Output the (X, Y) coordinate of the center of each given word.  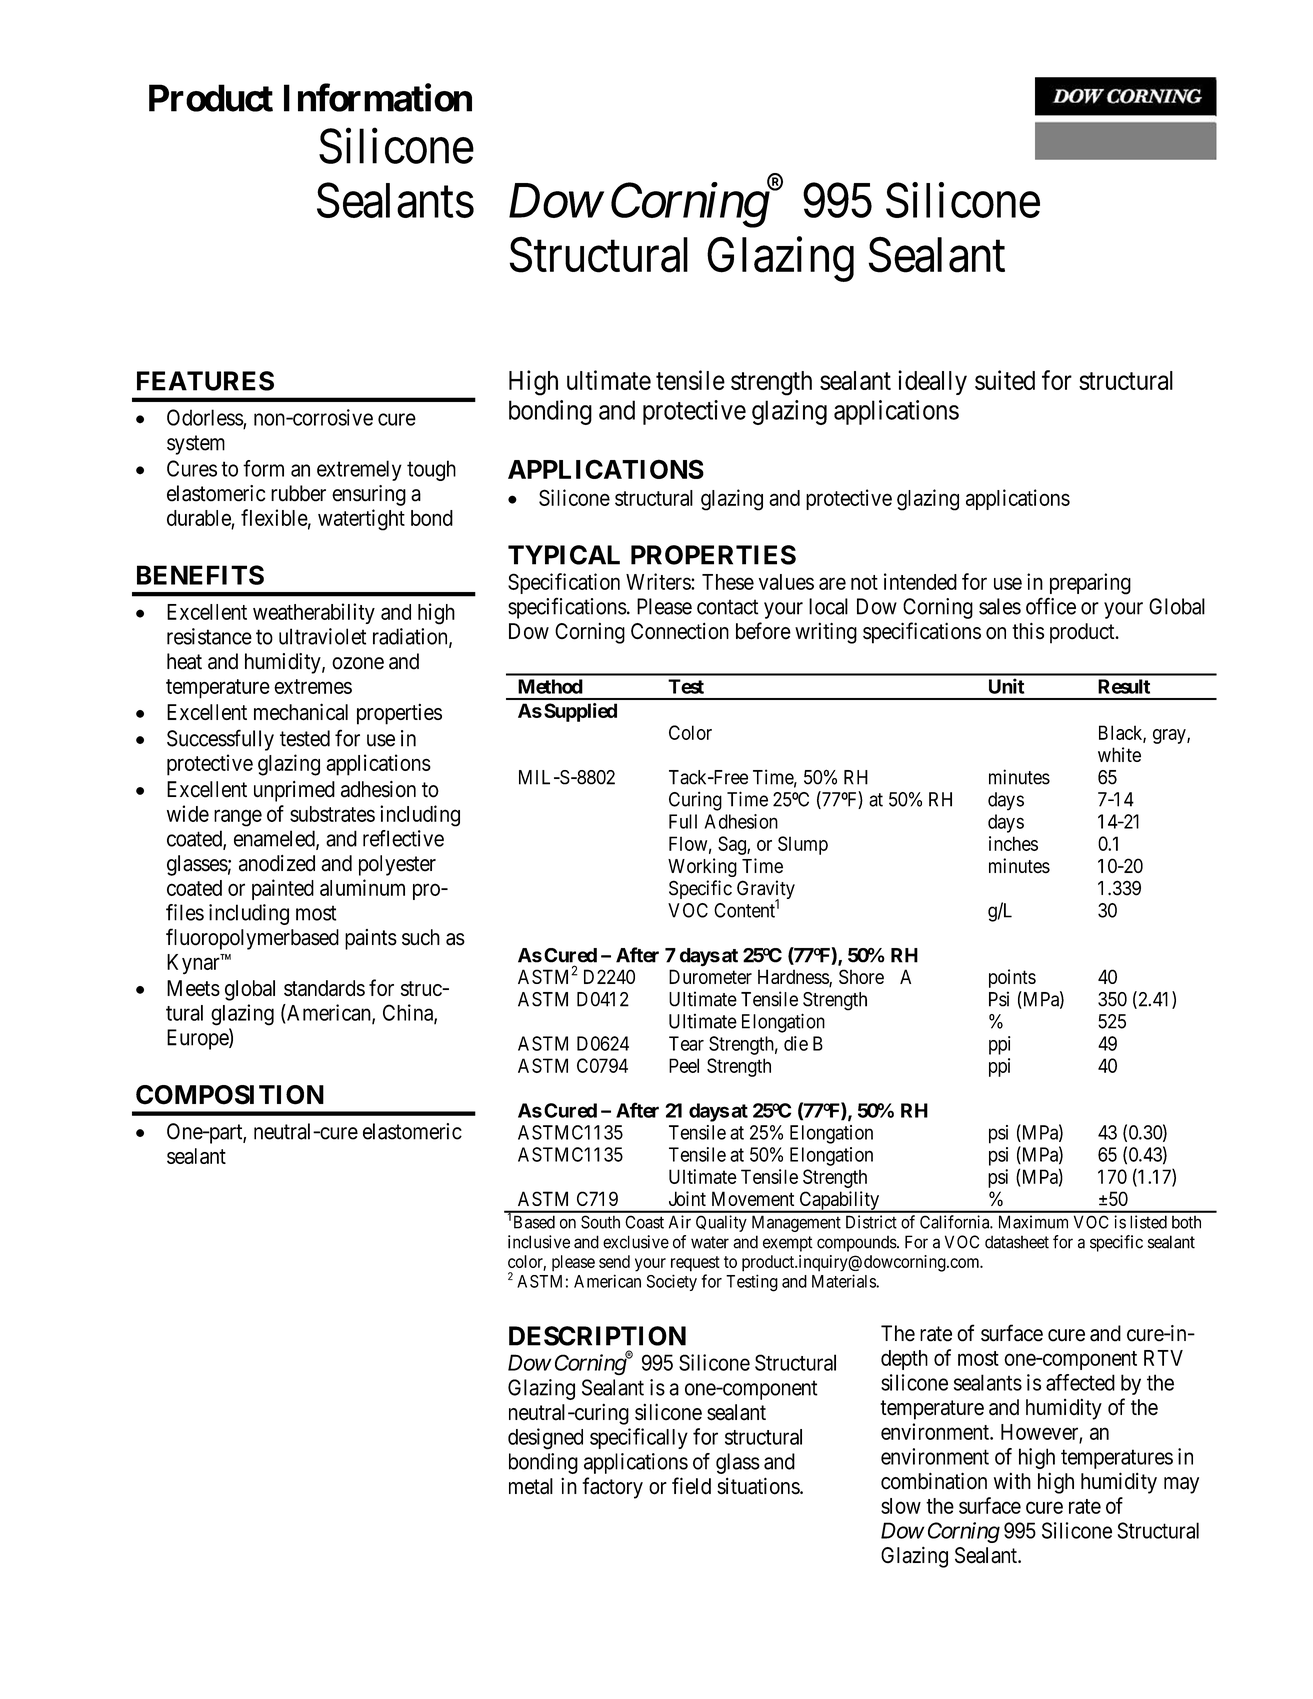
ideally (932, 382)
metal (531, 1486)
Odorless (205, 418)
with (1012, 1481)
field (691, 1486)
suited (1005, 380)
